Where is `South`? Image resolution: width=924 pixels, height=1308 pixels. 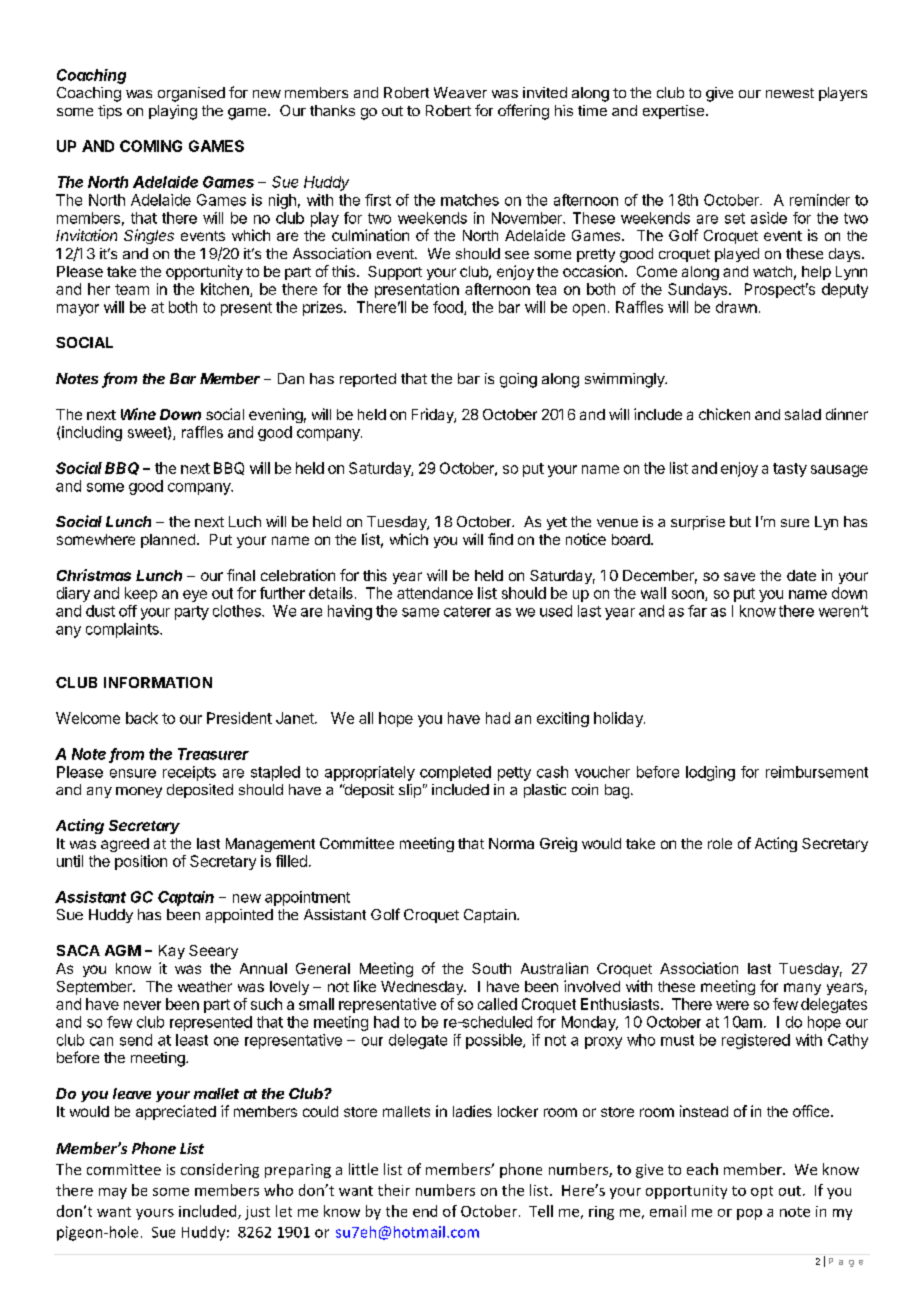
South is located at coordinates (491, 968).
